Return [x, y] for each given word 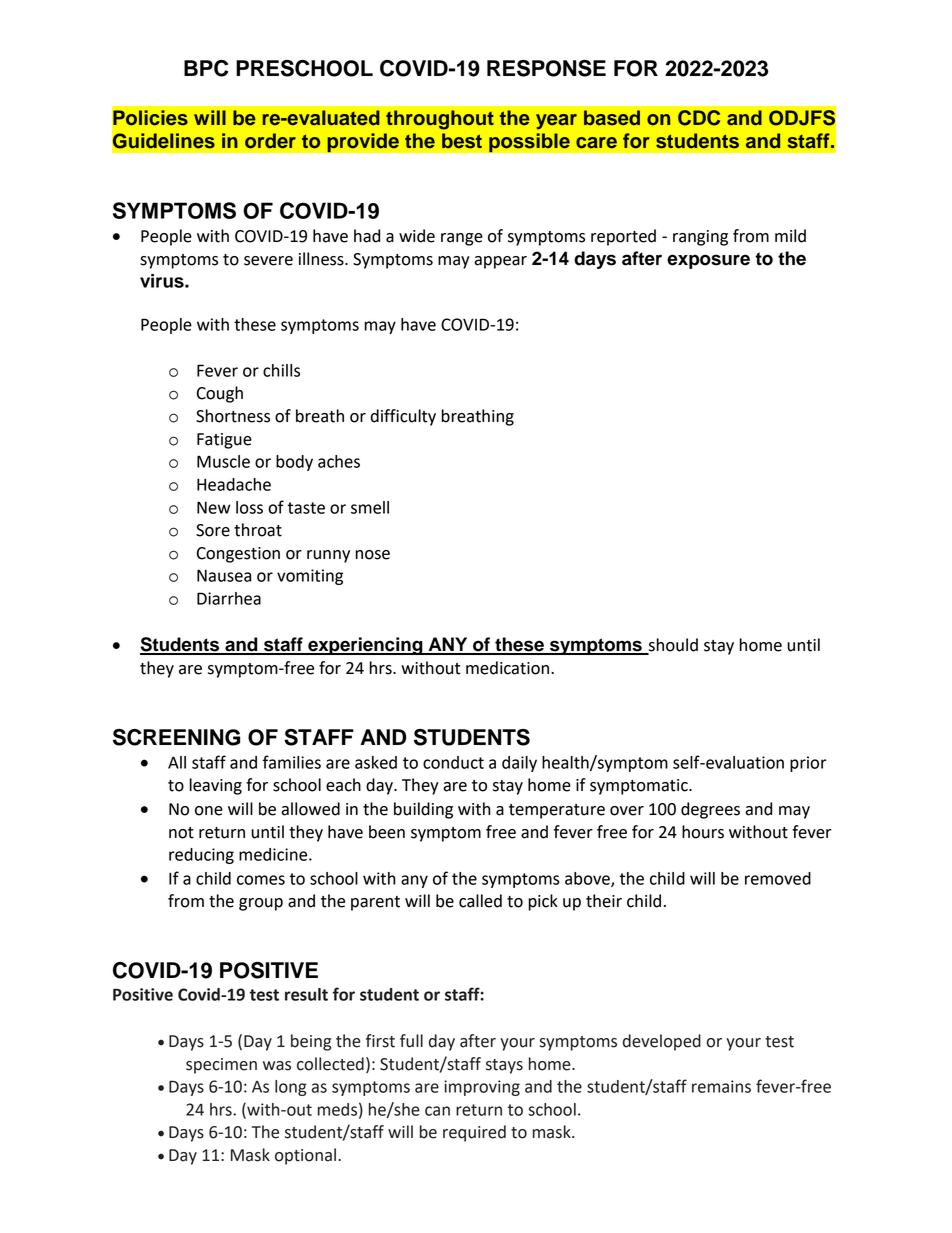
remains [721, 1086]
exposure [708, 261]
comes [261, 880]
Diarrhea [229, 598]
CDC [699, 118]
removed [778, 878]
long [291, 1088]
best [462, 141]
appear [500, 262]
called [480, 901]
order [270, 141]
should [672, 646]
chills [281, 370]
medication [507, 668]
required [474, 1133]
